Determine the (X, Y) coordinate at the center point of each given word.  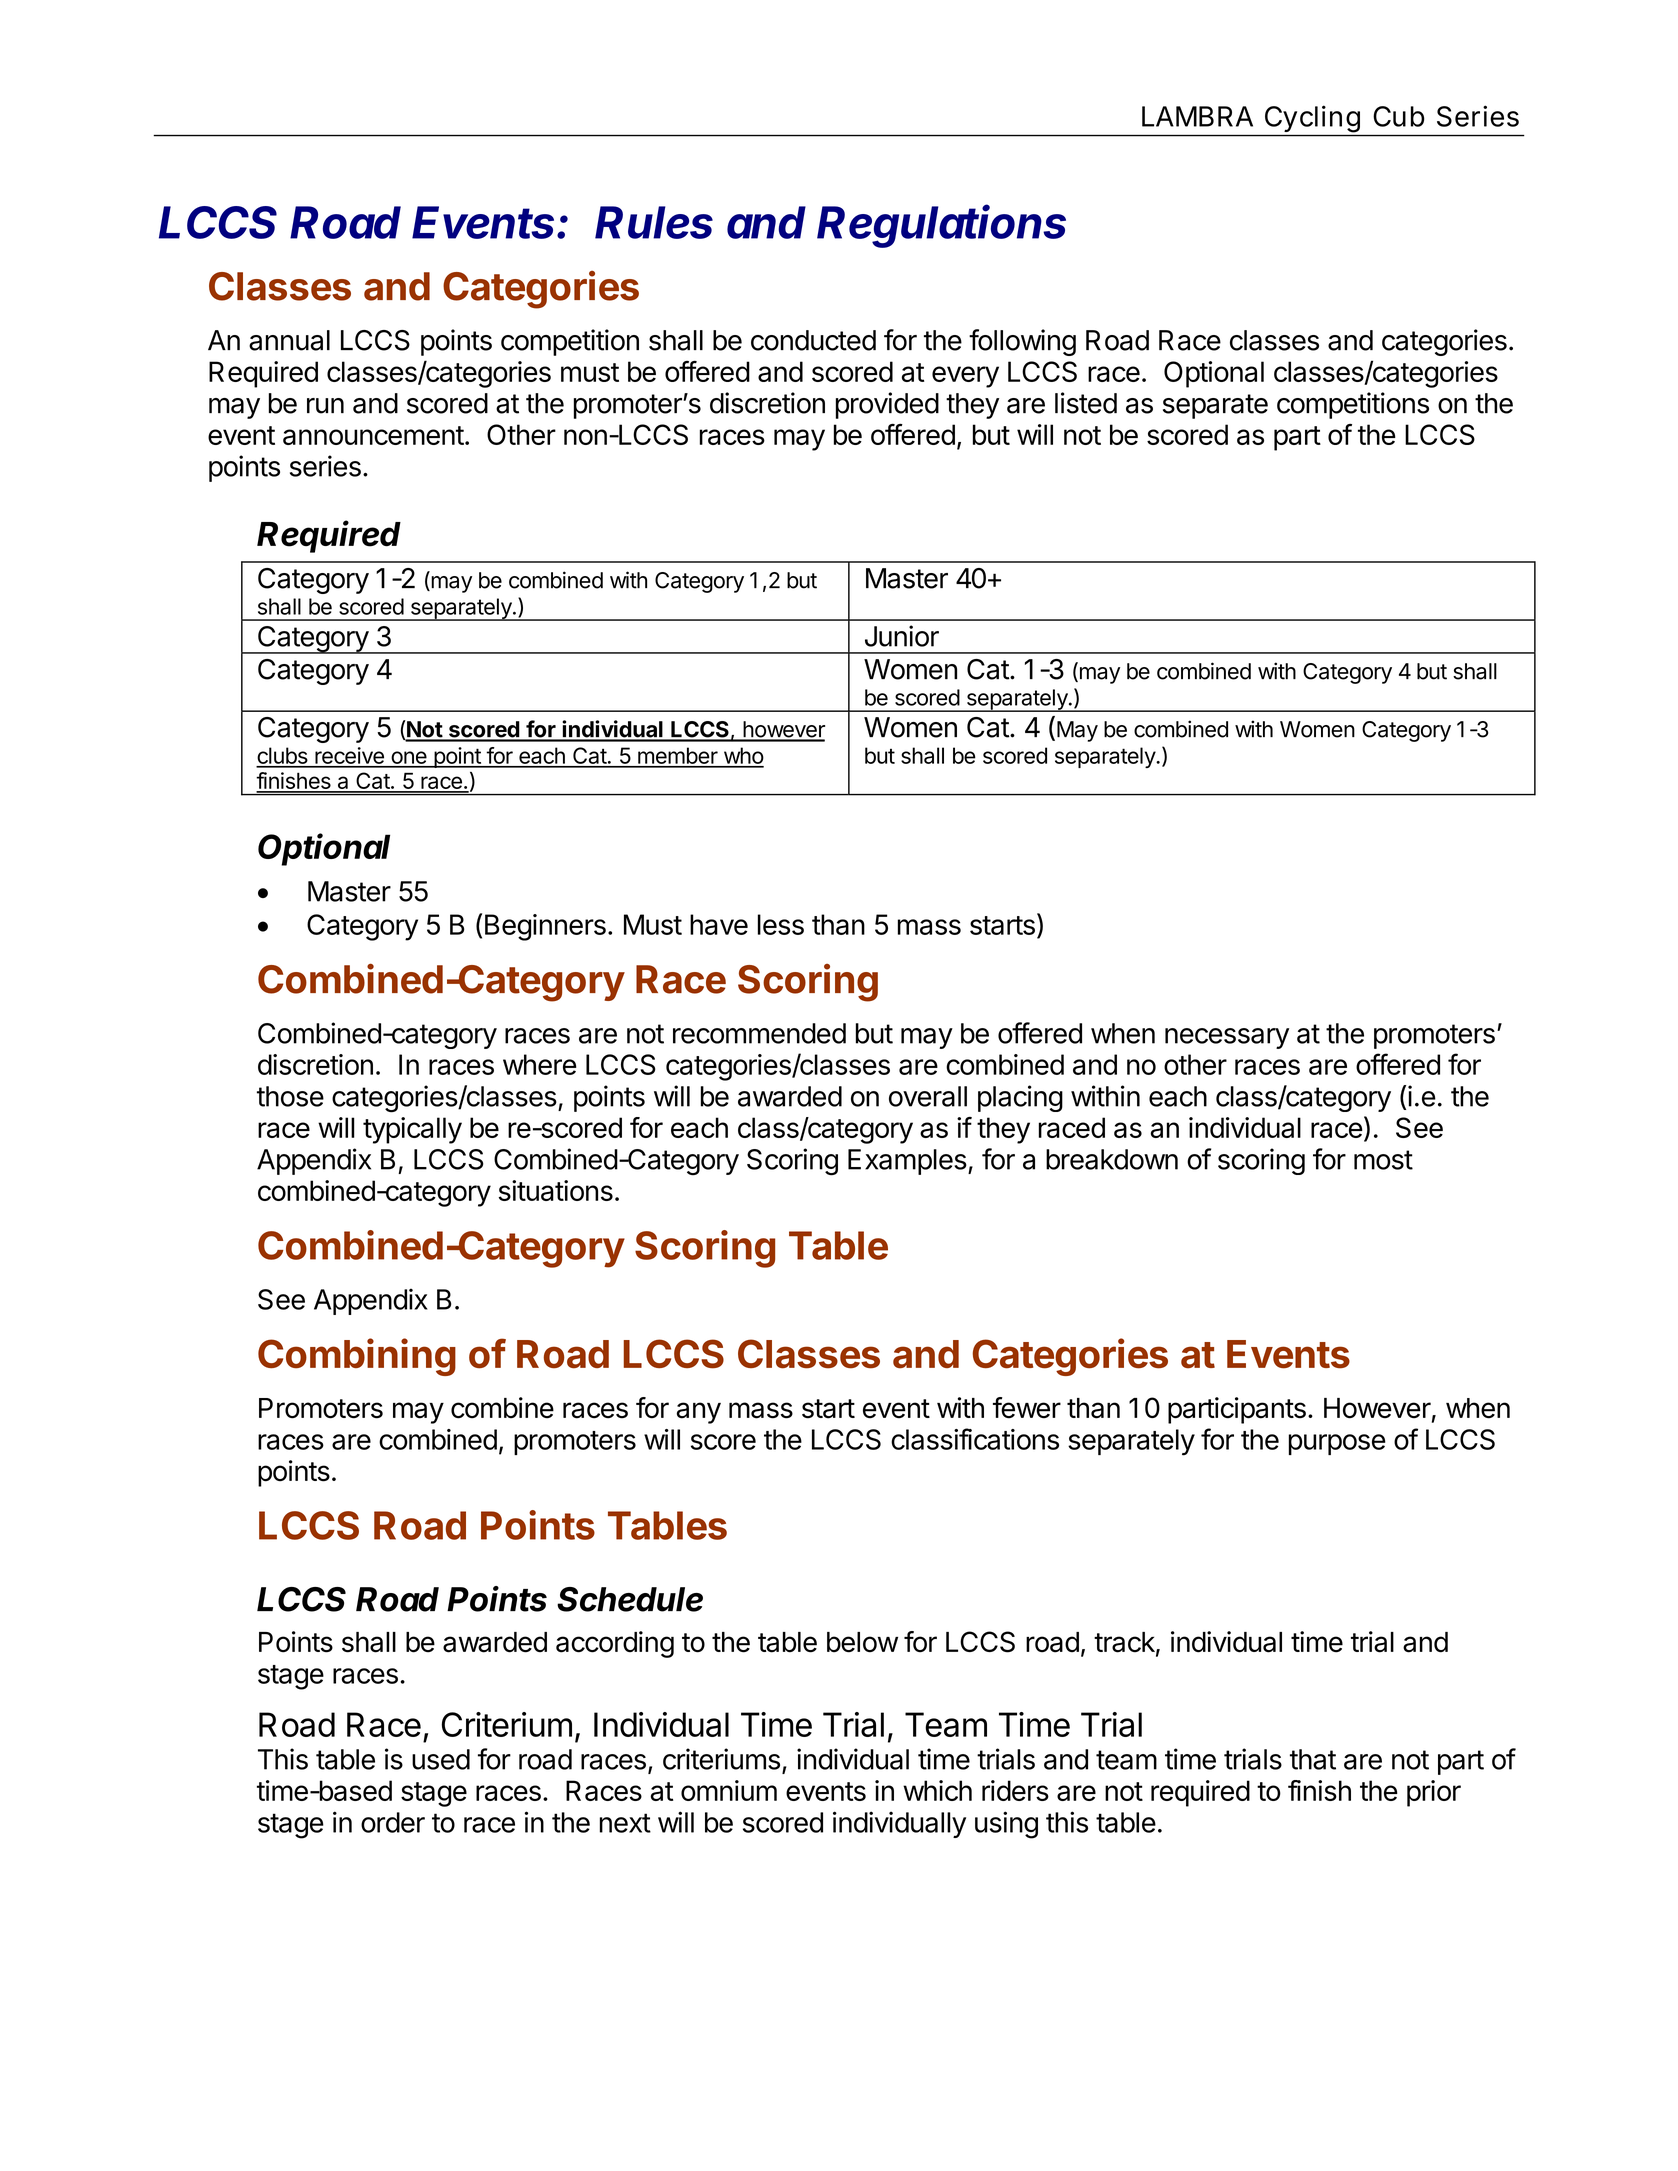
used (441, 1759)
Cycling (1312, 119)
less (781, 924)
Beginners (545, 927)
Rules (654, 222)
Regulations (941, 226)
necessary (1227, 1038)
